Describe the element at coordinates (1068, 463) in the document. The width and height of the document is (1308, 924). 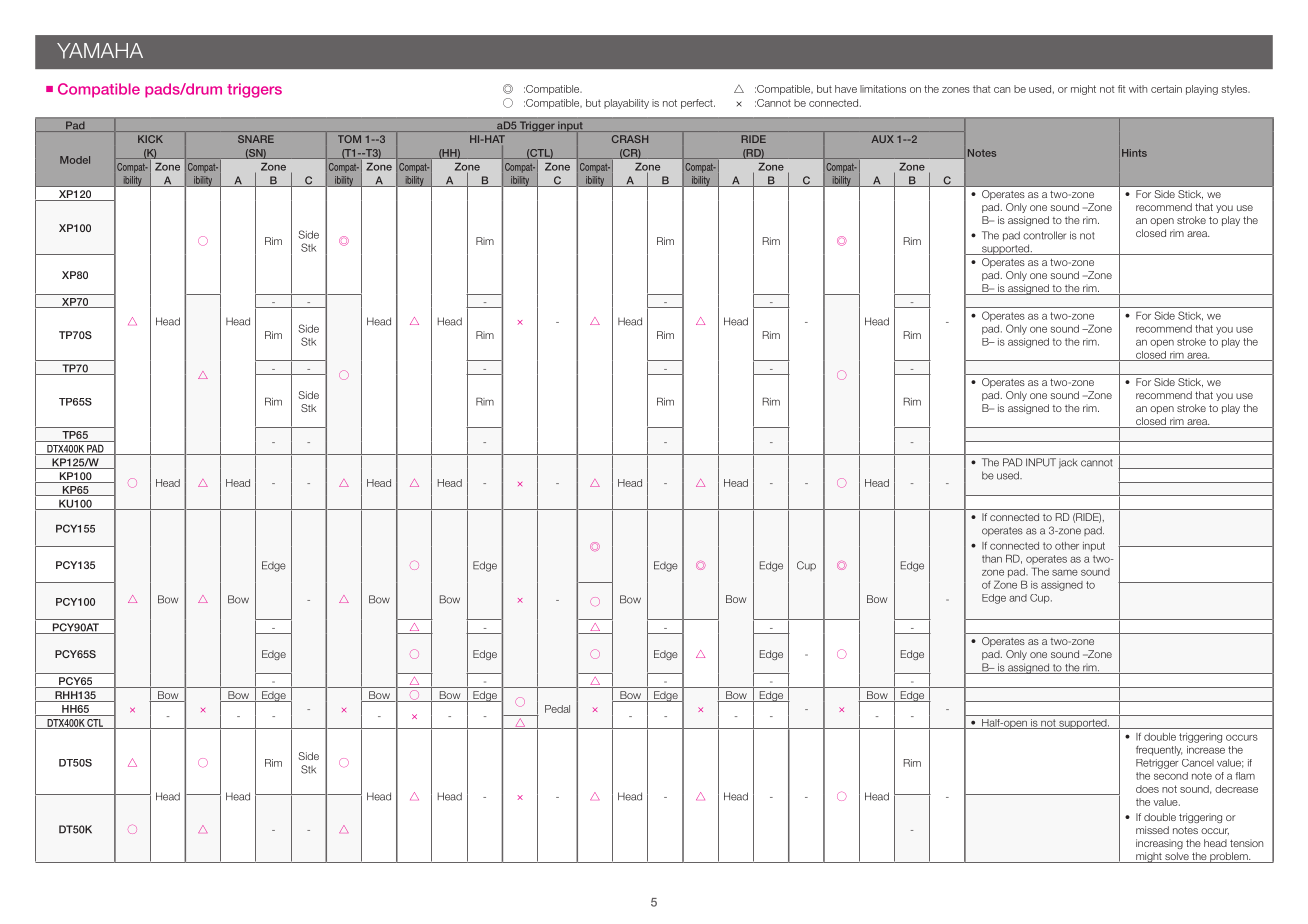
I see `jack` at that location.
